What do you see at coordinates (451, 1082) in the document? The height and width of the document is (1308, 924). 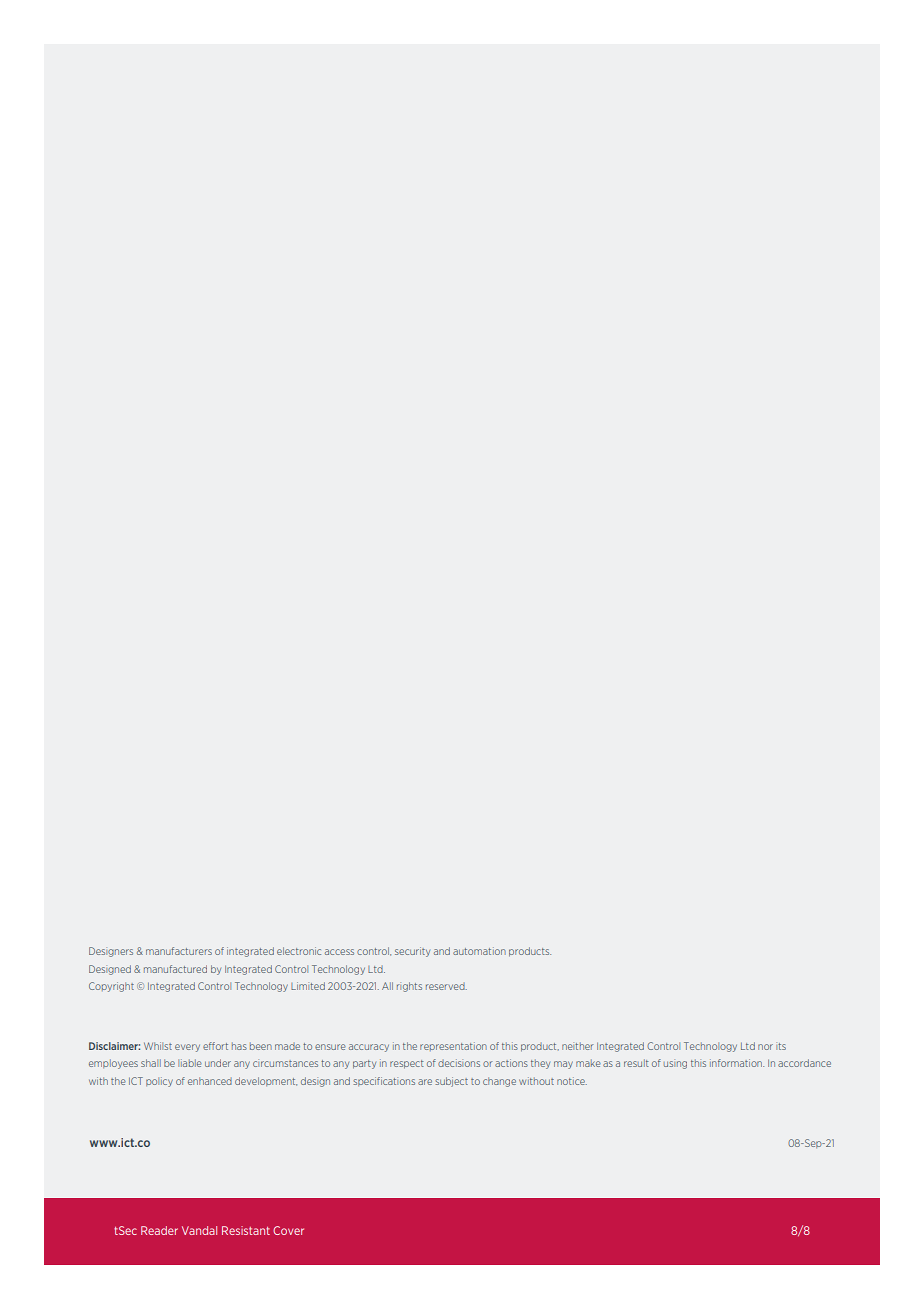 I see `subject` at bounding box center [451, 1082].
